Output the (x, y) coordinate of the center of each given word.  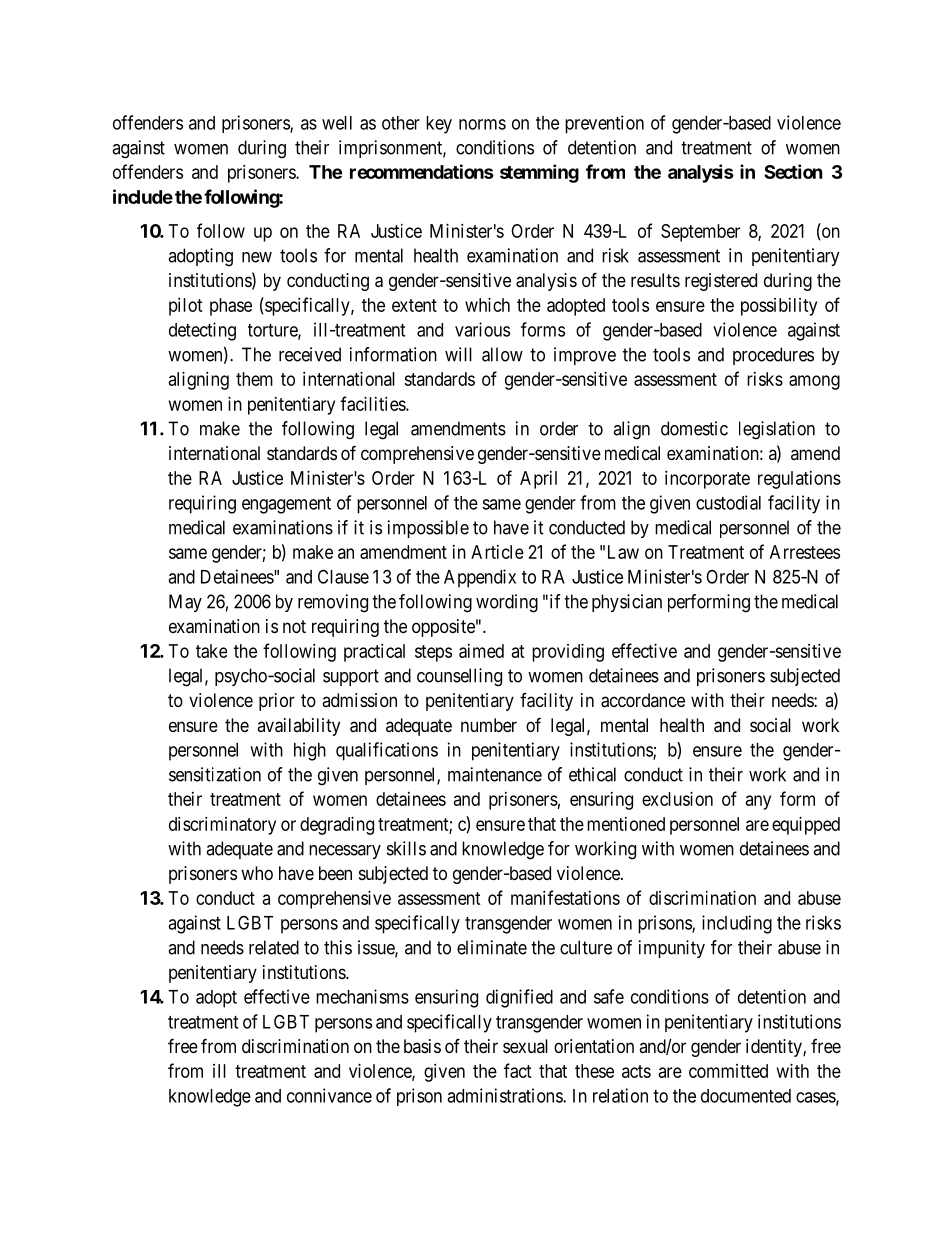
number (489, 725)
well (337, 123)
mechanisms (362, 996)
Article (497, 552)
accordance (643, 700)
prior (277, 702)
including (737, 924)
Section (793, 171)
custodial (728, 502)
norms (482, 124)
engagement (286, 505)
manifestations (565, 897)
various (482, 329)
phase (231, 307)
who (257, 873)
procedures (773, 356)
